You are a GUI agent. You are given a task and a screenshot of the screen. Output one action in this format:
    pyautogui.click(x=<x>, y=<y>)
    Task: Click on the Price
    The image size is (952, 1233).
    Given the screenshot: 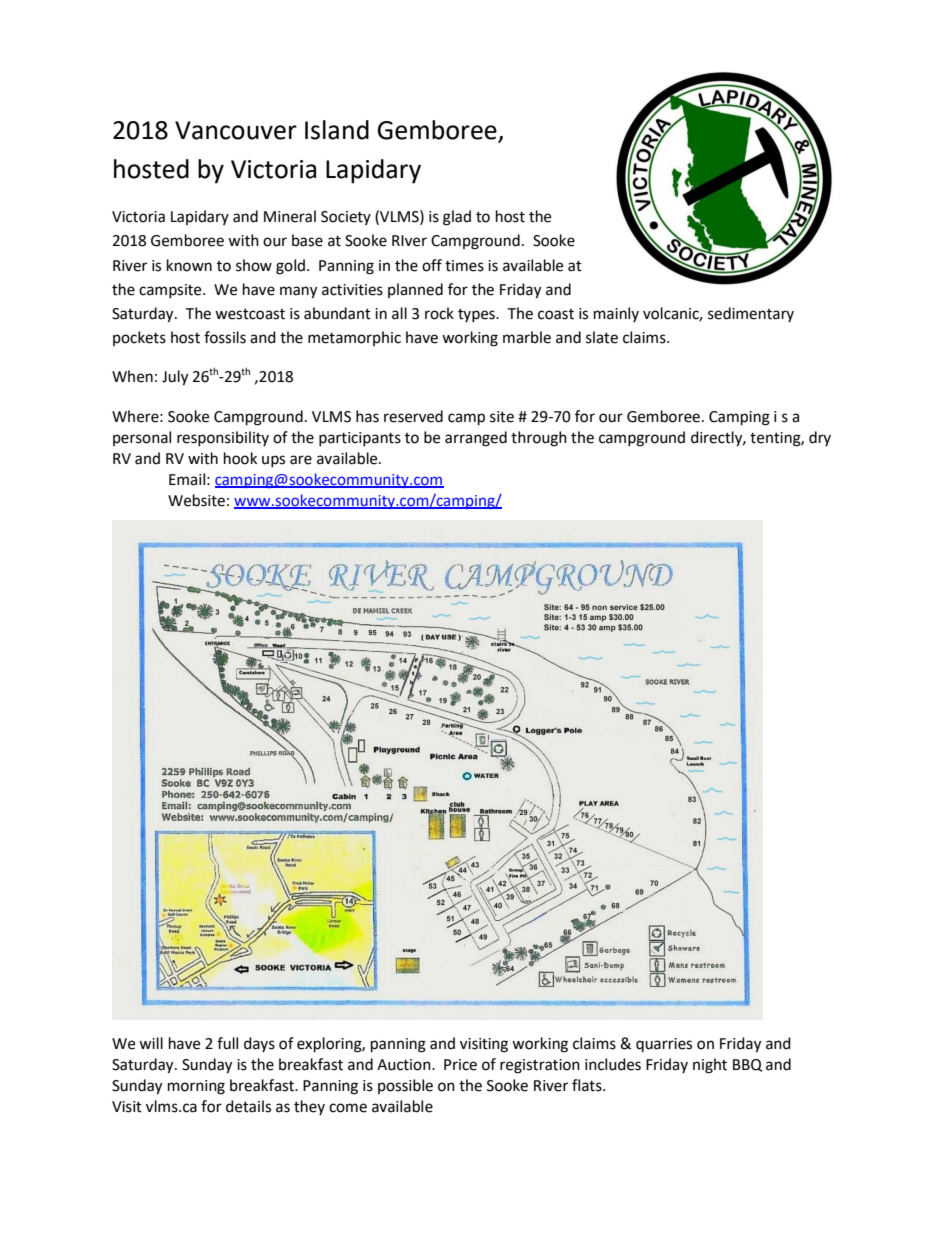 What is the action you would take?
    pyautogui.click(x=460, y=1065)
